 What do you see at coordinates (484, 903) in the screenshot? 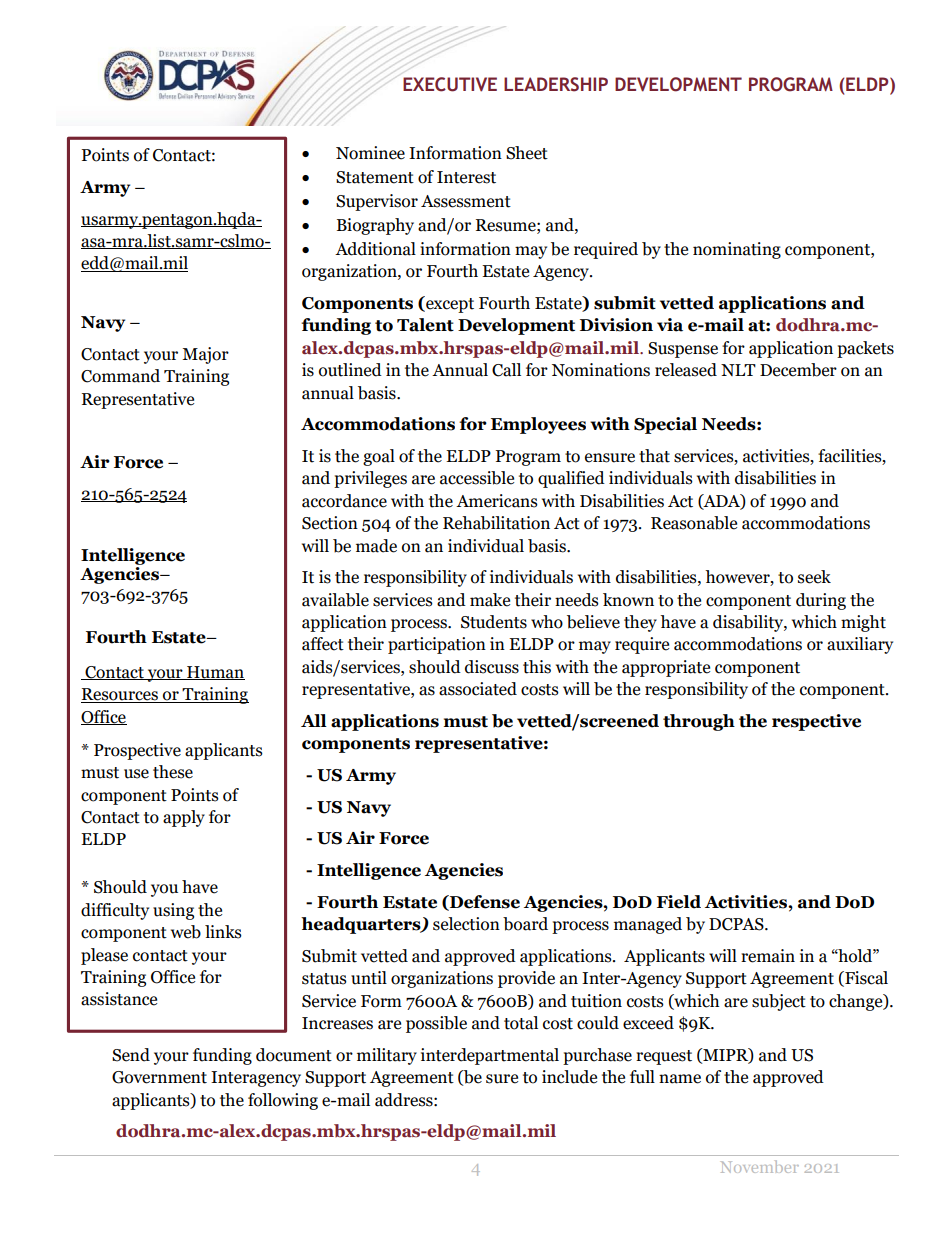
I see `Defense` at bounding box center [484, 903].
